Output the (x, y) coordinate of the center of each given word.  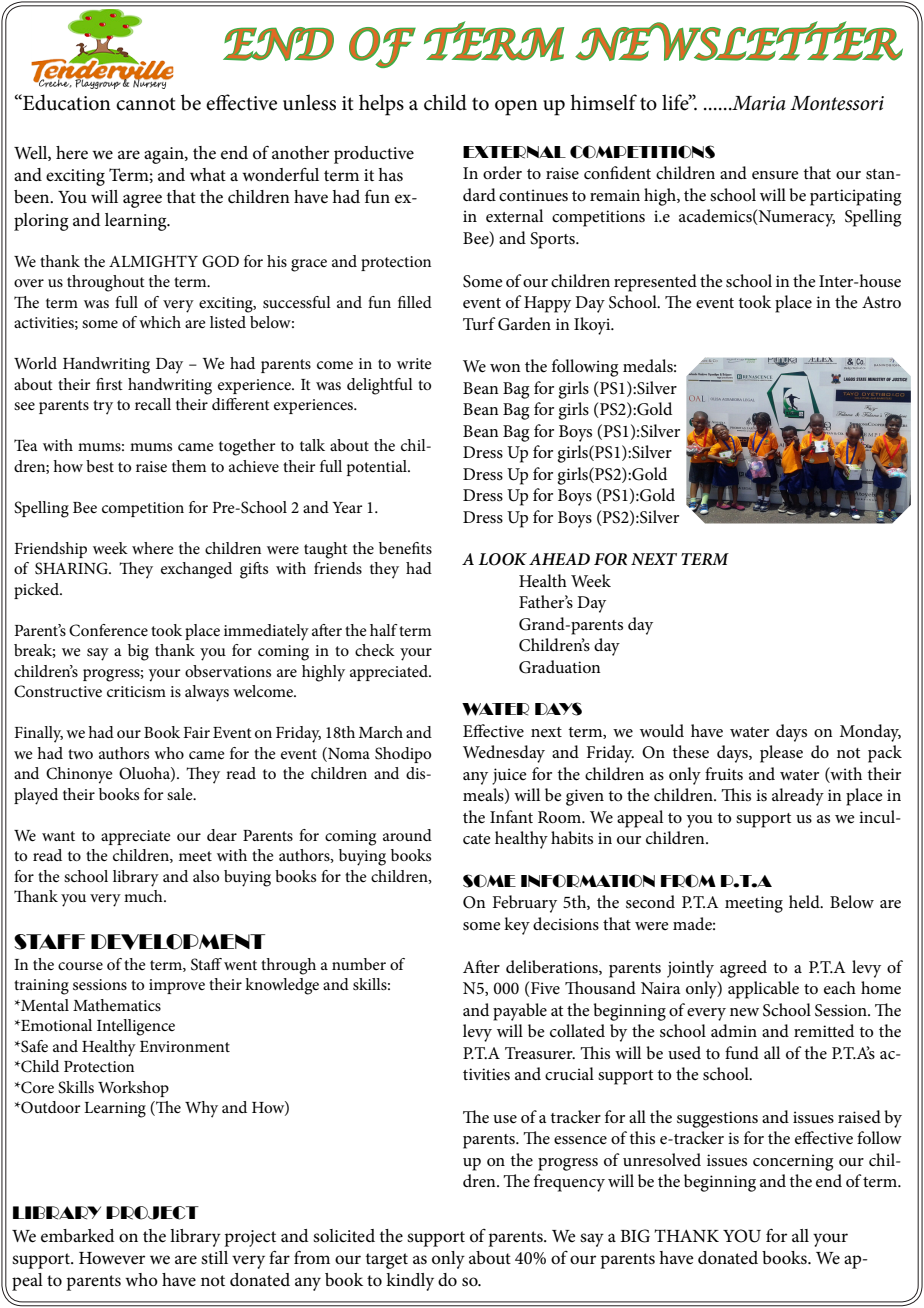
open (516, 108)
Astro (881, 302)
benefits (405, 548)
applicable (763, 990)
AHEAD (559, 559)
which (160, 322)
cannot (146, 104)
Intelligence (136, 1027)
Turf (479, 323)
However (112, 1258)
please (781, 754)
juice (509, 776)
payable (520, 1012)
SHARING (72, 568)
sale (181, 794)
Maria (757, 103)
